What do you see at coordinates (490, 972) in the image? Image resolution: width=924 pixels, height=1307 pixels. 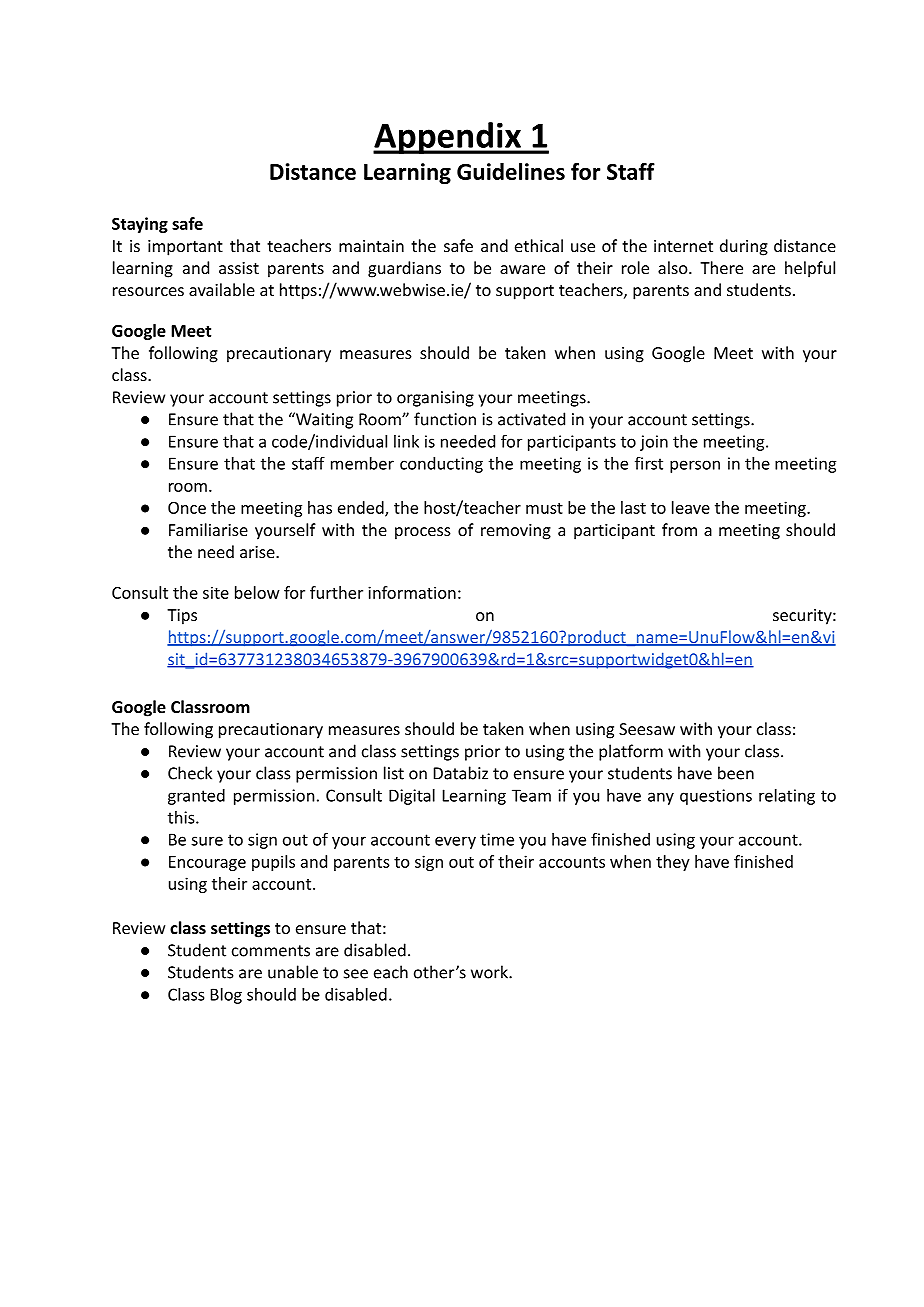 I see `work` at bounding box center [490, 972].
